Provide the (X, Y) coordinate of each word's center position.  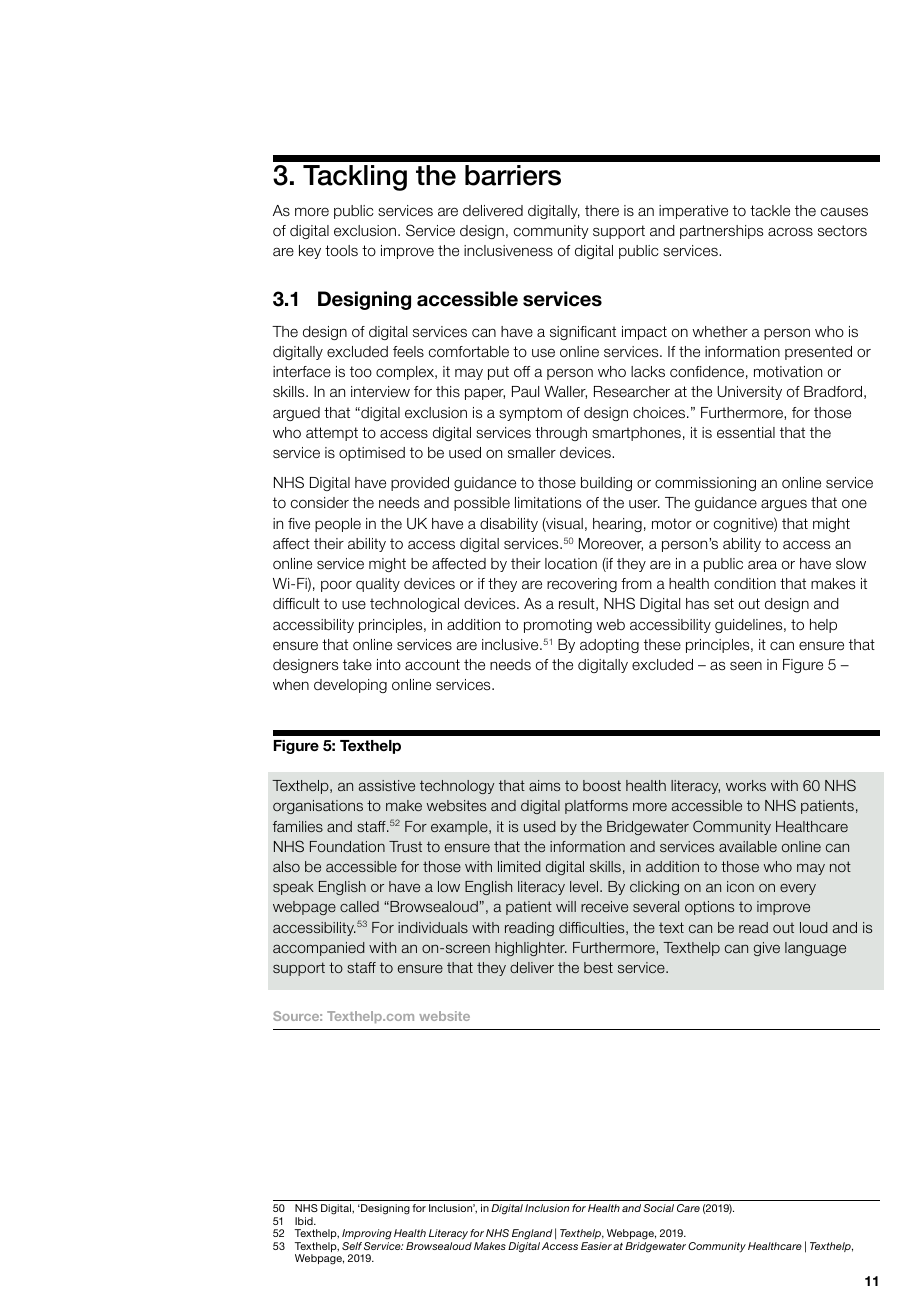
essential (746, 433)
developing (350, 686)
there (602, 210)
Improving (367, 1236)
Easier (596, 1246)
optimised (372, 454)
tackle (770, 211)
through (561, 434)
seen (746, 666)
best (598, 967)
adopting (609, 646)
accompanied (319, 949)
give (767, 949)
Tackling (355, 178)
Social (658, 1208)
